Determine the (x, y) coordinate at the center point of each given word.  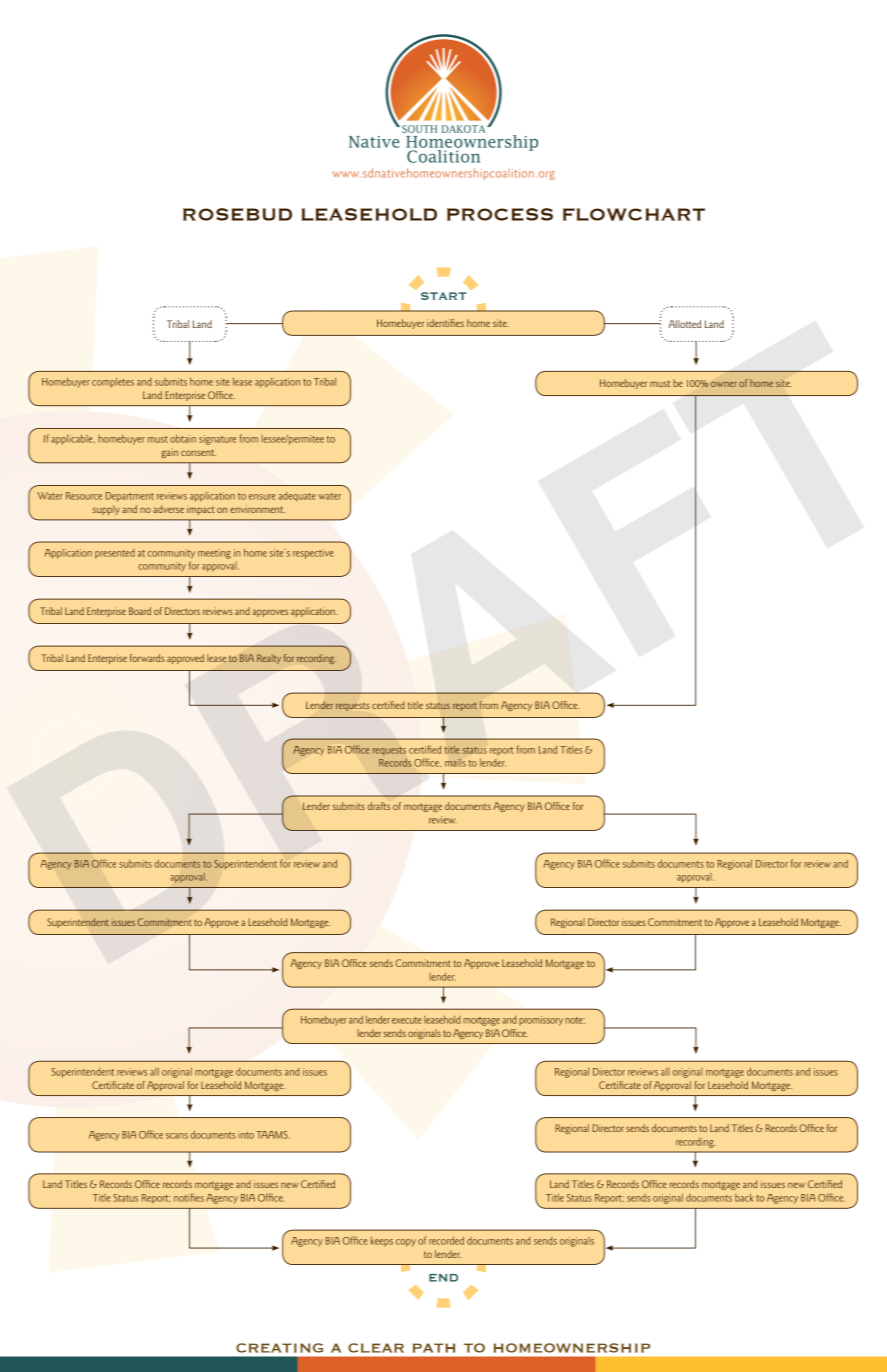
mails (455, 762)
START (444, 296)
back (744, 1198)
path (434, 1348)
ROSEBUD (237, 214)
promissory (541, 1021)
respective (313, 554)
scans (177, 1136)
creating (279, 1348)
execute (407, 1020)
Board (140, 611)
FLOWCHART (634, 214)
